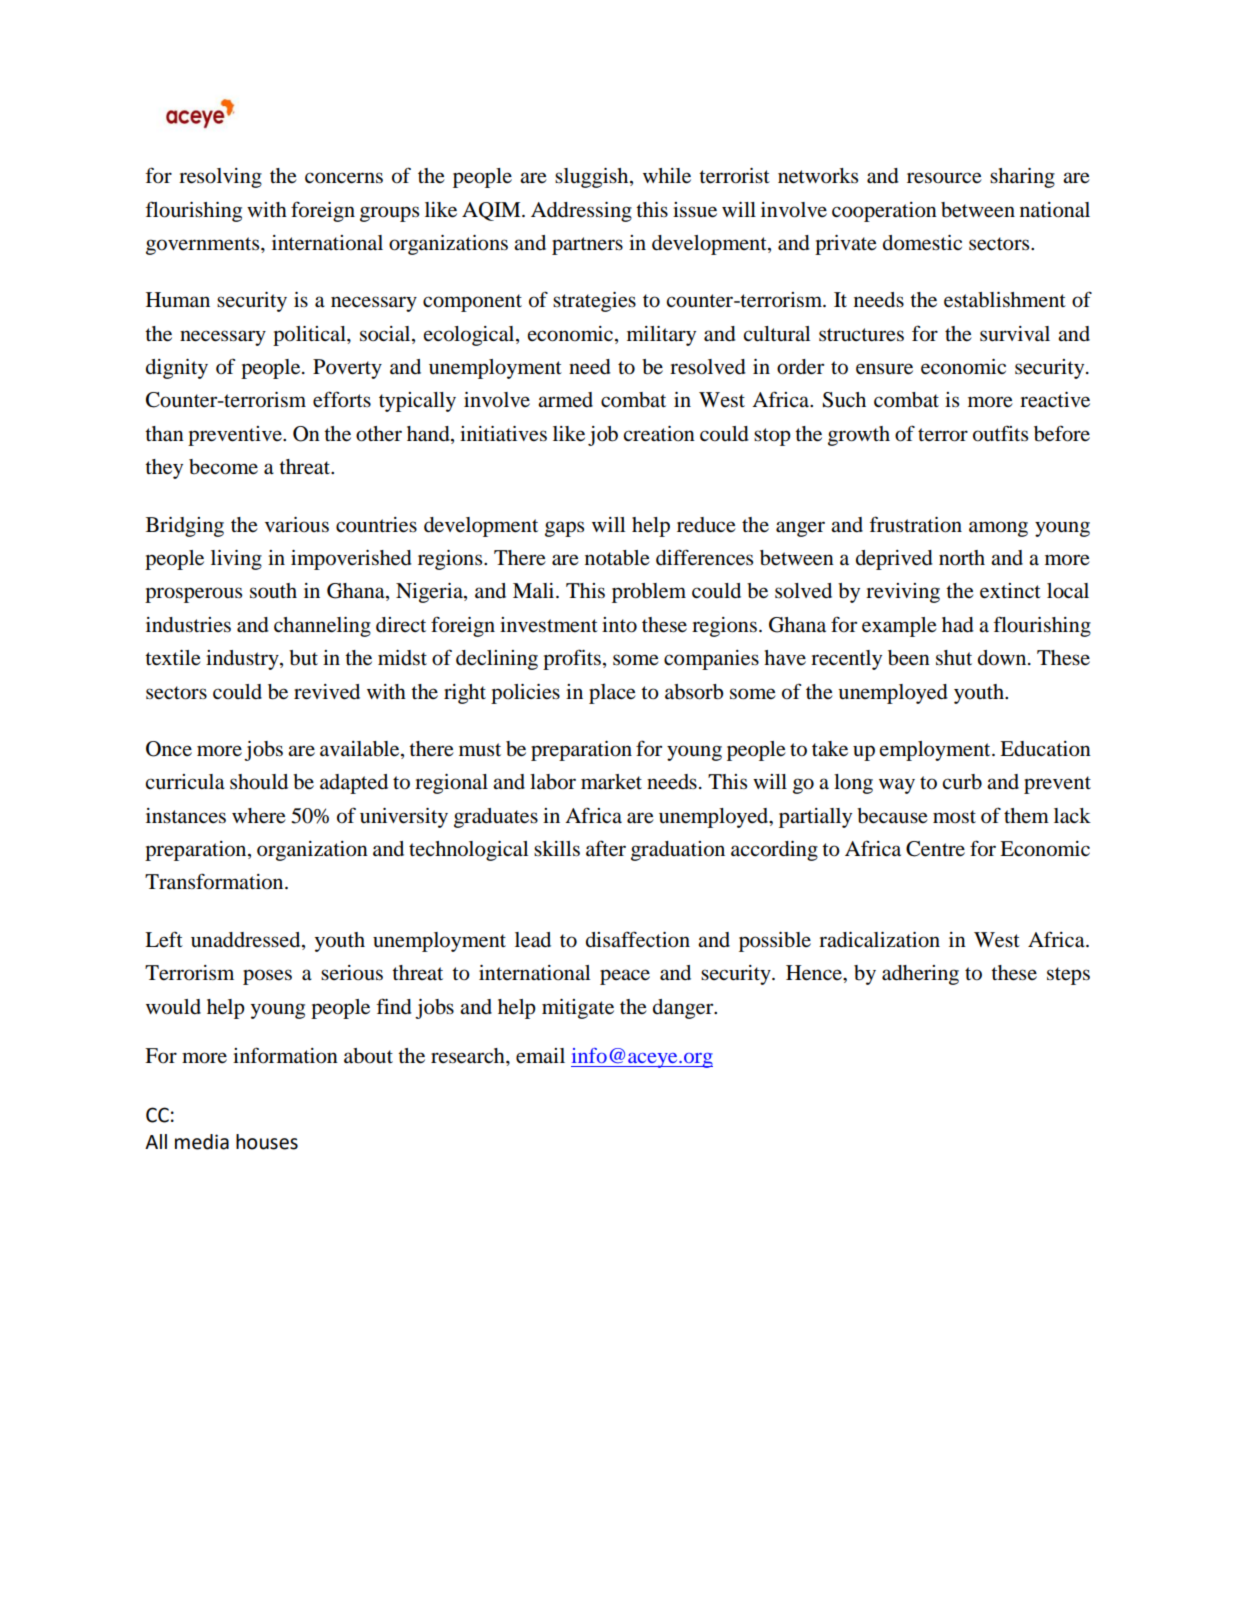 The height and width of the screenshot is (1600, 1236). I want to click on Addressing, so click(581, 212).
